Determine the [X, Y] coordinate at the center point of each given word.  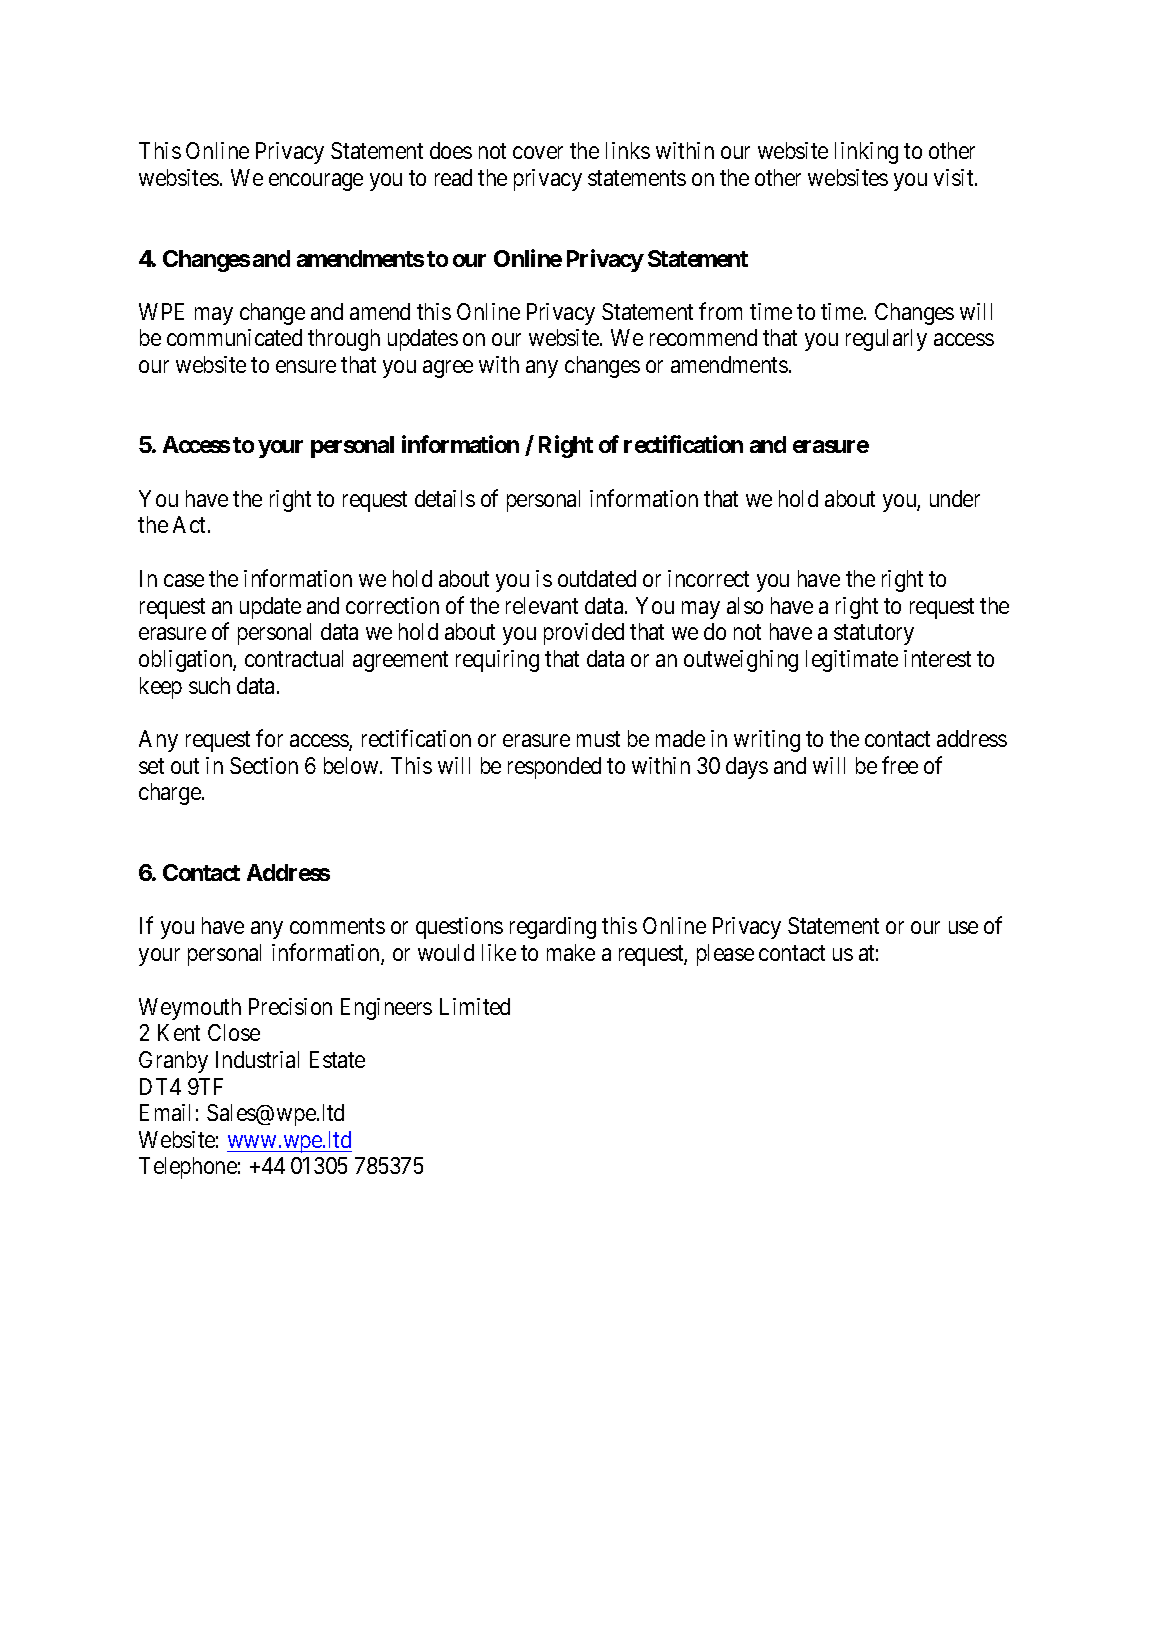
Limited [475, 1006]
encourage [316, 182]
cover [538, 153]
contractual [294, 658]
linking [866, 153]
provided [584, 634]
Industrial [257, 1059]
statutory [874, 635]
